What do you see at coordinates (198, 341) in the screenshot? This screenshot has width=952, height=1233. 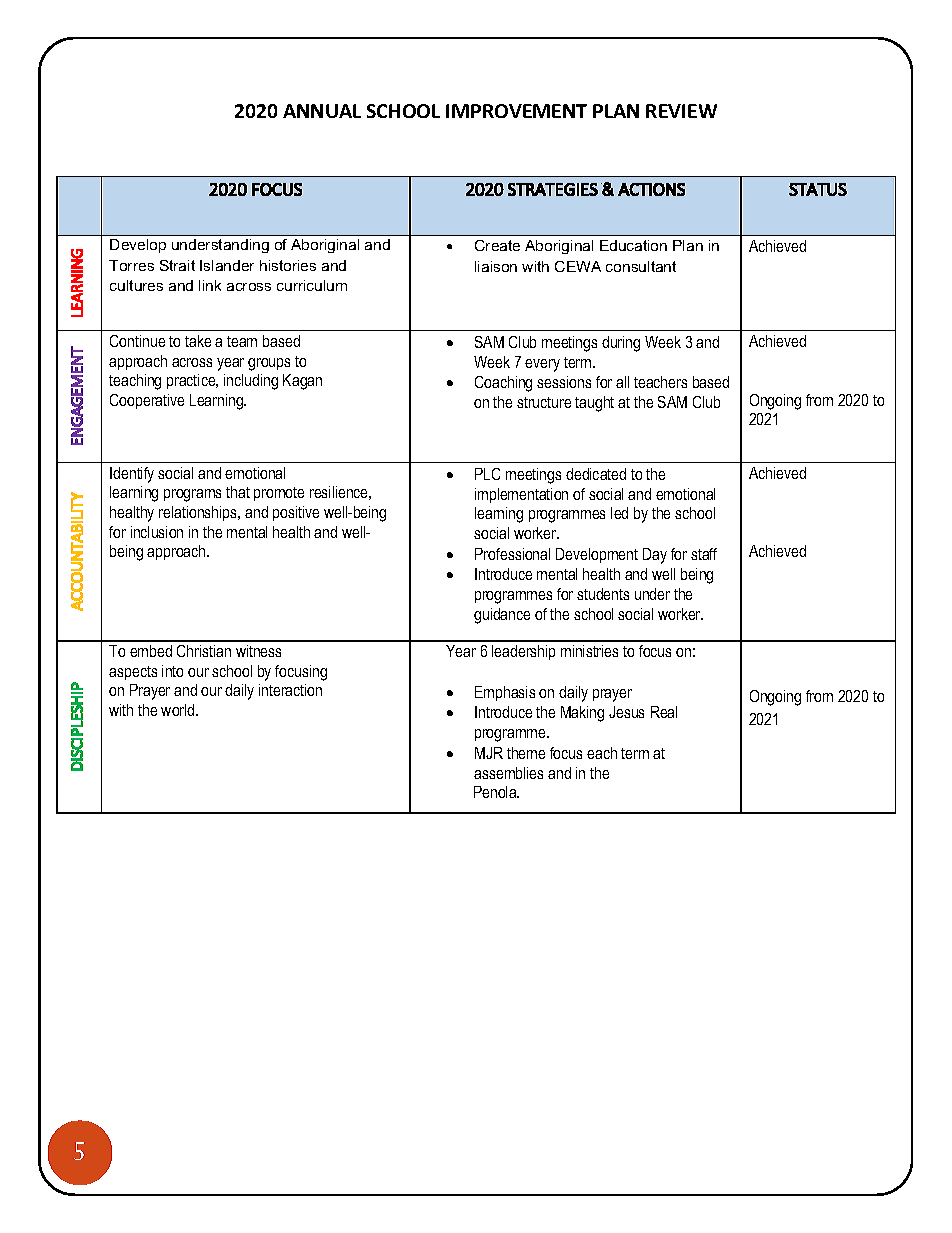 I see `take` at bounding box center [198, 341].
